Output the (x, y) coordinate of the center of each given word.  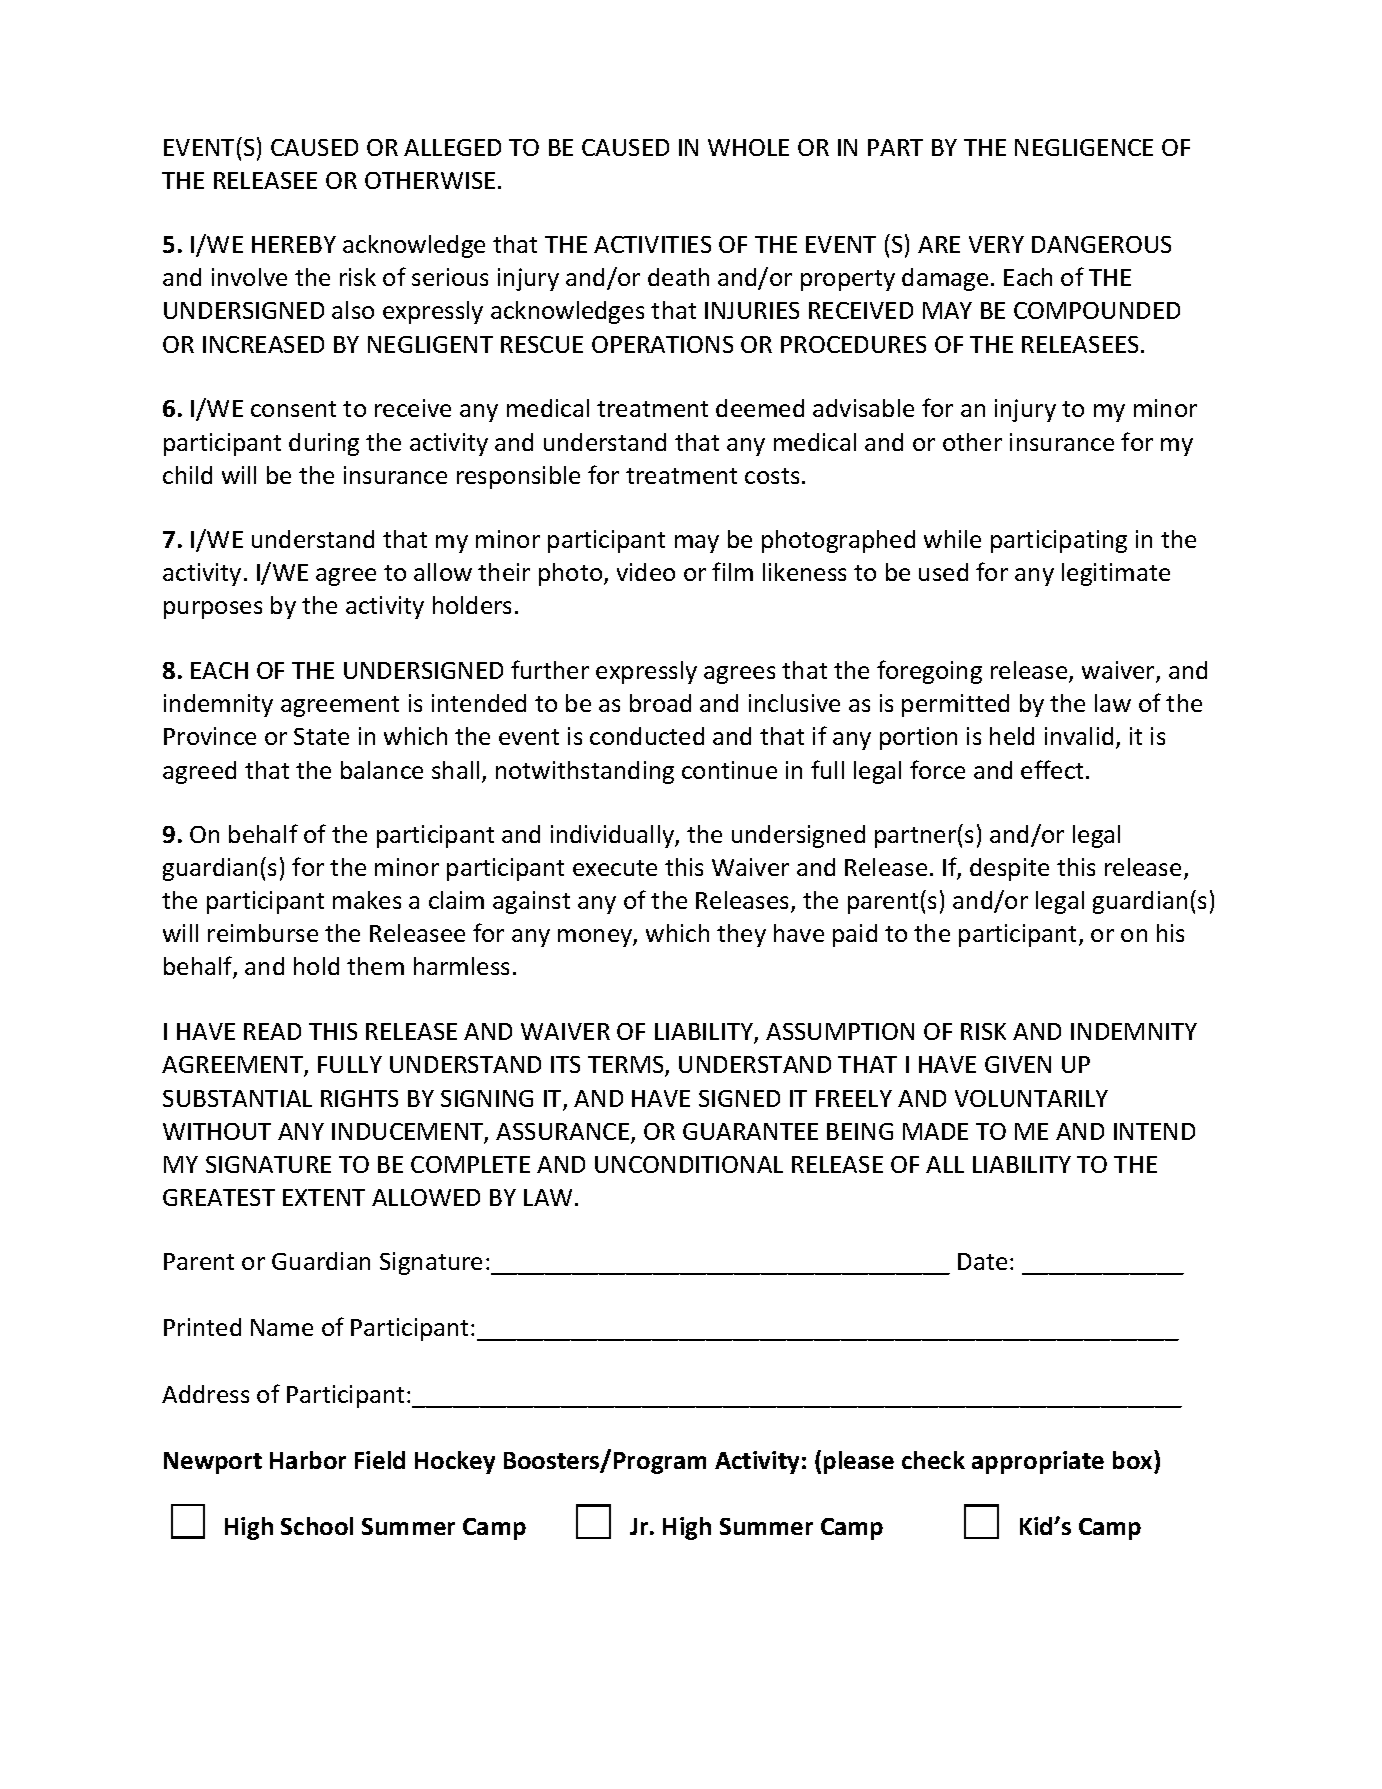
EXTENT (324, 1197)
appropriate (1038, 1462)
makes (367, 900)
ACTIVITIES (652, 244)
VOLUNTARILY (1031, 1098)
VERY (996, 244)
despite (1009, 869)
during (324, 444)
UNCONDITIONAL (689, 1164)
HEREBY (294, 244)
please (859, 1462)
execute (615, 868)
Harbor (308, 1460)
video (646, 572)
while (952, 539)
